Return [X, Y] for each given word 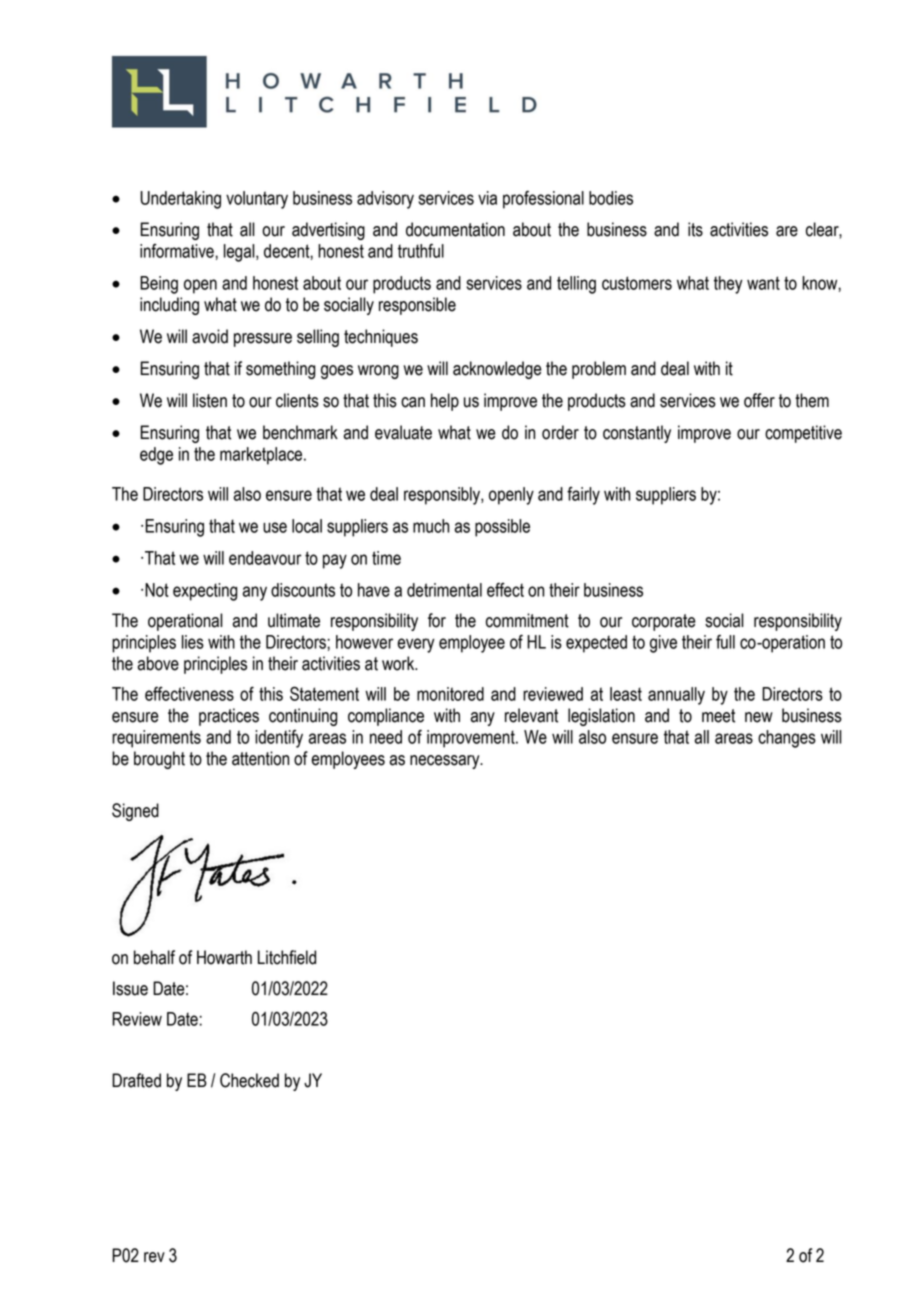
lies [193, 642]
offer [759, 400]
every [416, 645]
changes [787, 739]
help [445, 402]
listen [210, 400]
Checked [249, 1080]
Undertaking [180, 200]
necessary [446, 762]
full [725, 641]
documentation [455, 229]
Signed [135, 812]
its [695, 229]
